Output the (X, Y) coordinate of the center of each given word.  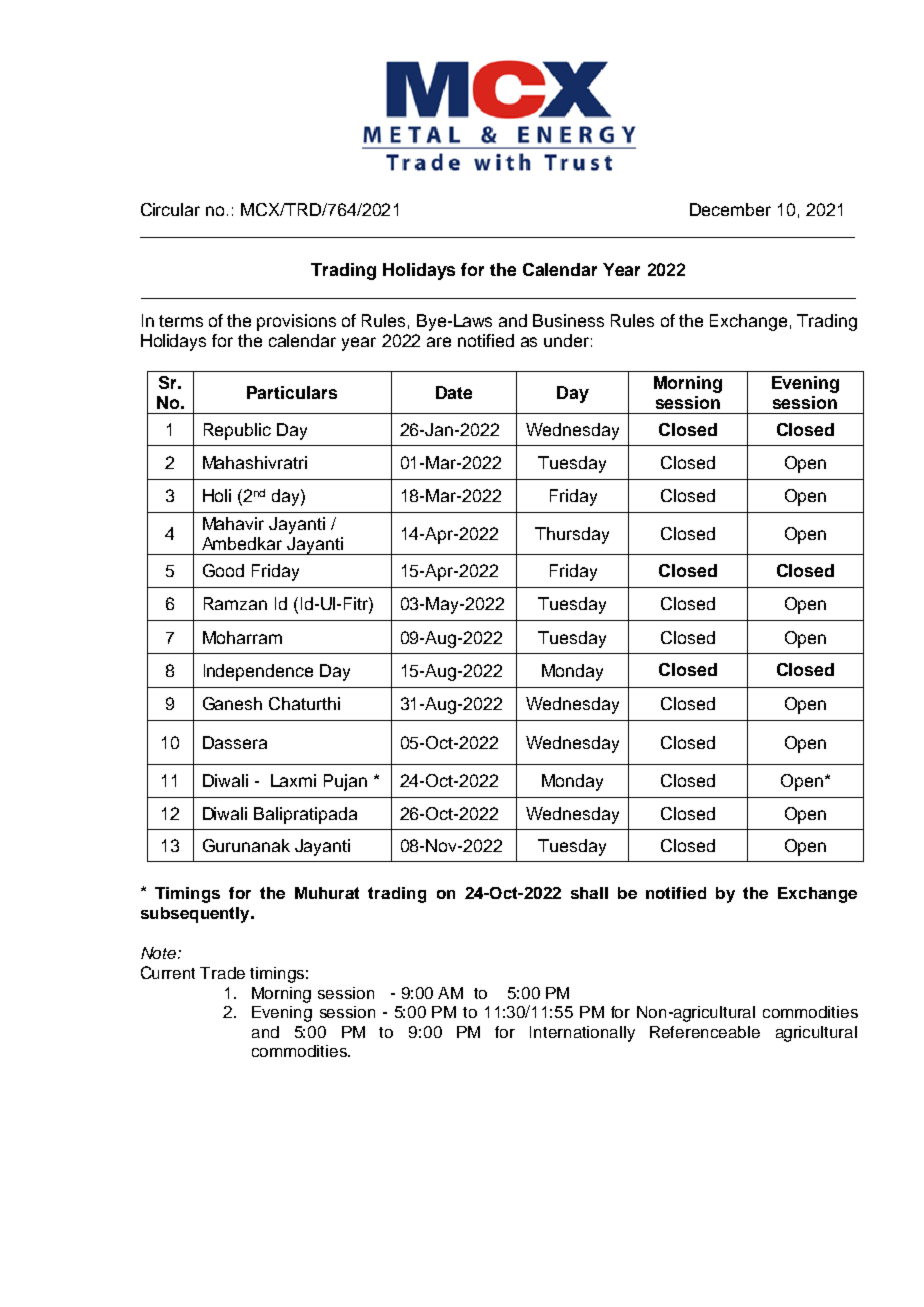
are (439, 342)
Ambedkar (242, 543)
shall (589, 893)
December (730, 209)
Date (454, 392)
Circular (170, 209)
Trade (222, 973)
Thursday (572, 535)
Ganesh (232, 703)
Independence (258, 672)
